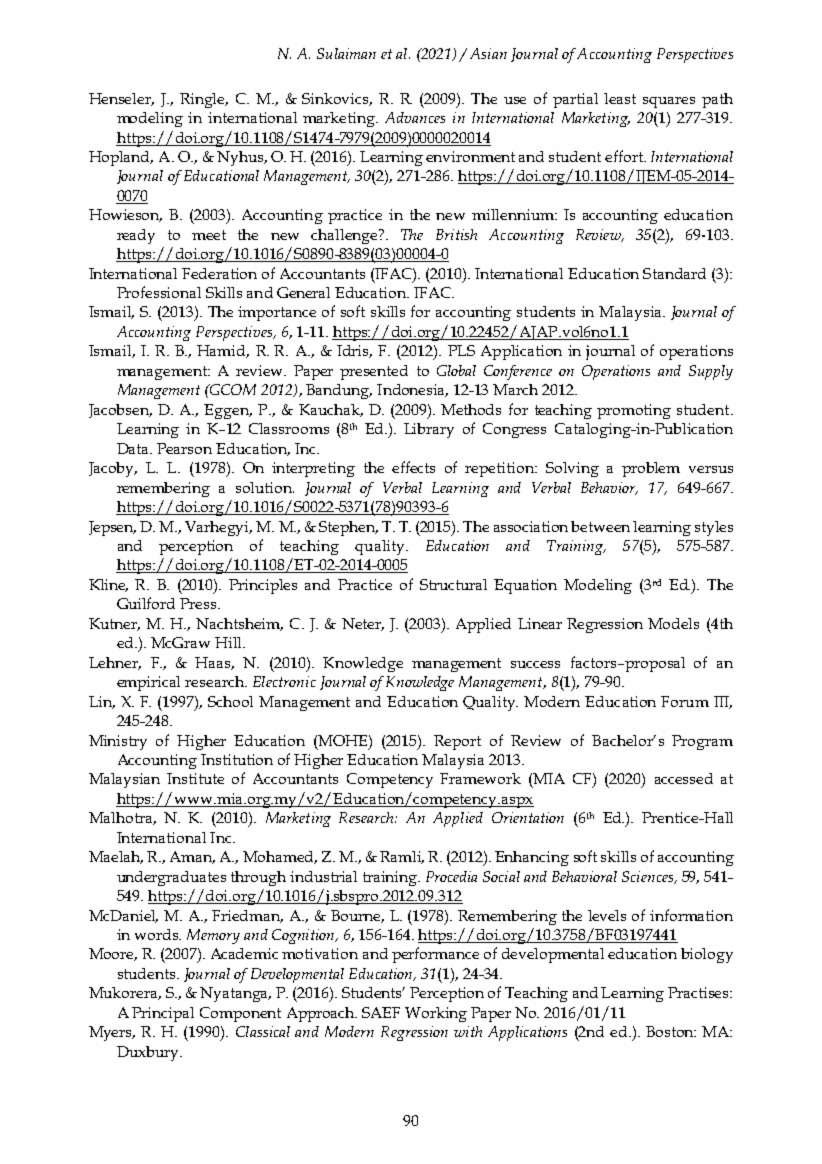 The image size is (822, 1164). Describe the element at coordinates (673, 623) in the page. I see `Models` at that location.
